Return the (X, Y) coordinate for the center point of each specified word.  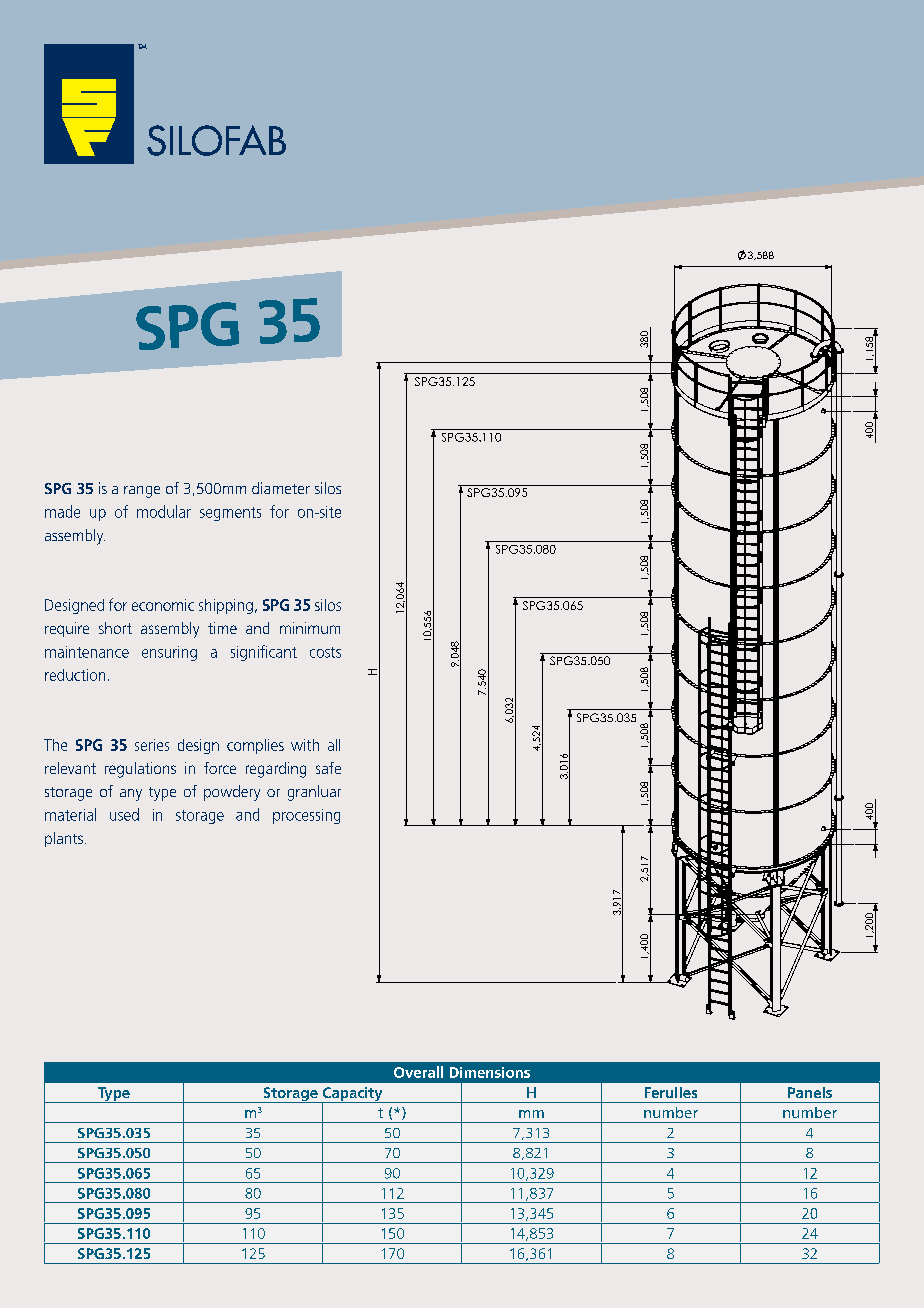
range (142, 492)
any (131, 795)
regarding (276, 770)
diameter (281, 488)
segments (230, 514)
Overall (418, 1072)
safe (328, 768)
